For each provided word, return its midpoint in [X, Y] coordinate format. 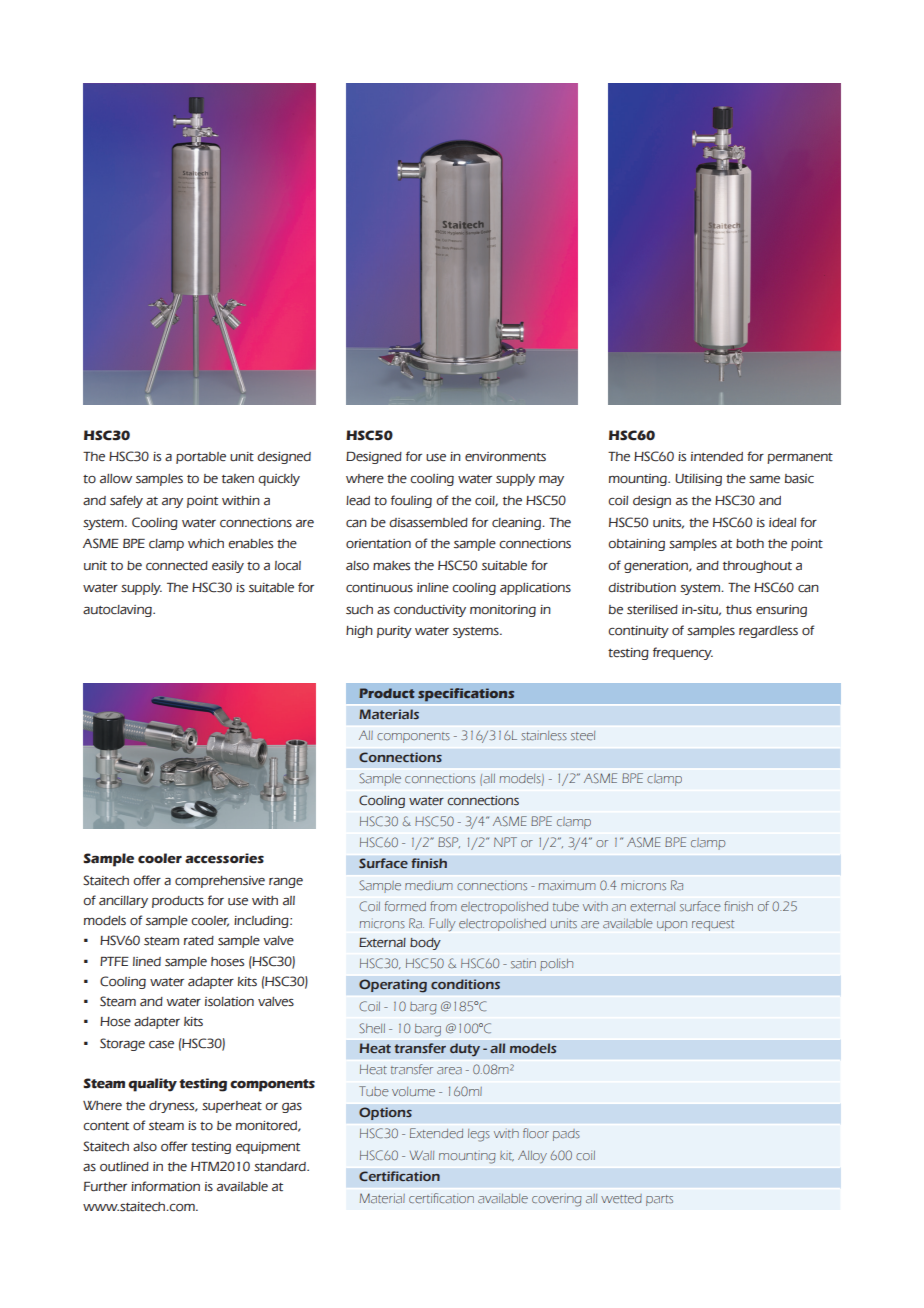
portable [201, 458]
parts [659, 1200]
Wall [422, 1155]
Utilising [698, 480]
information [165, 1186]
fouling [411, 501]
